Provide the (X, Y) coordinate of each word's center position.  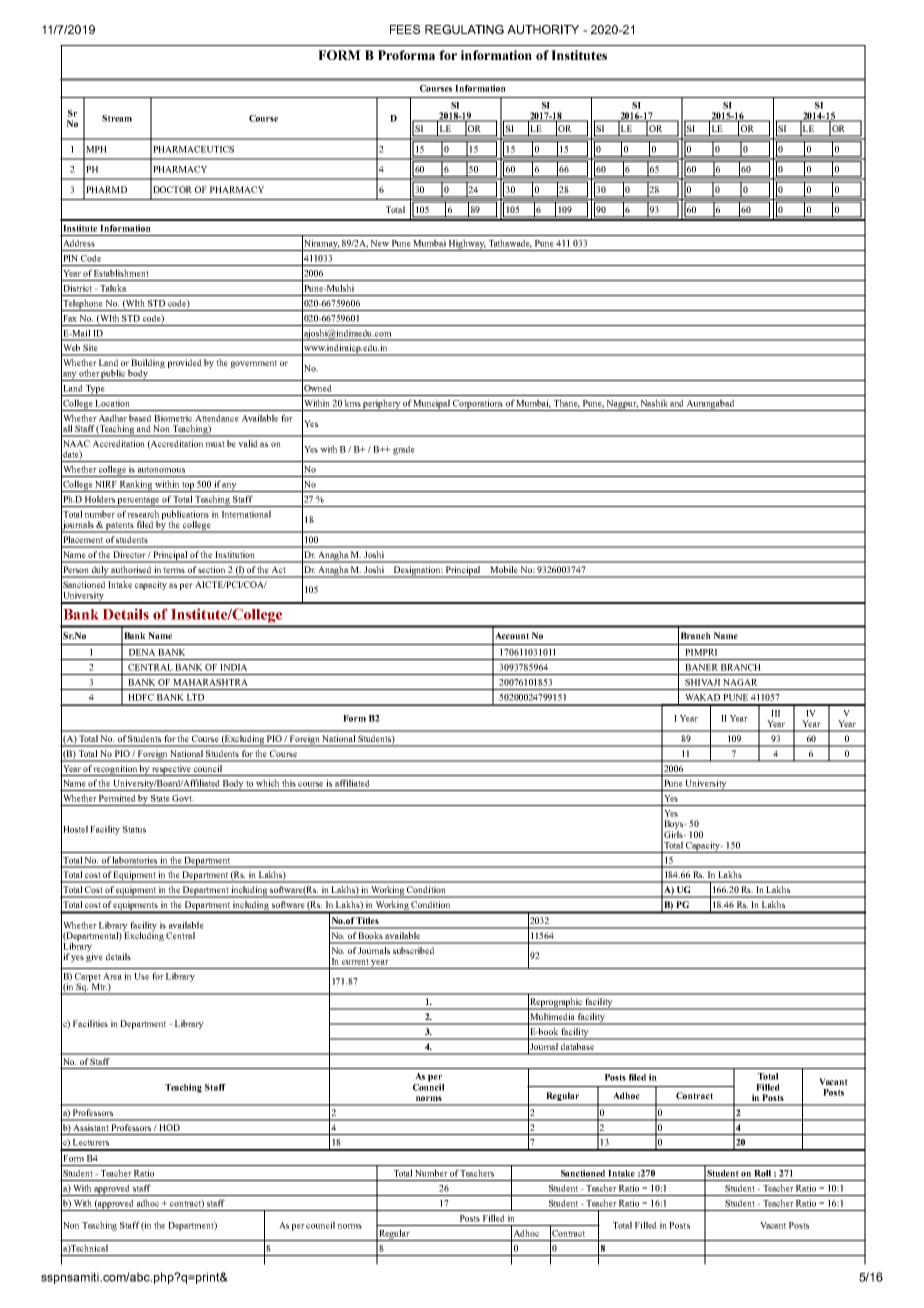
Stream (117, 118)
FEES (405, 29)
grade (404, 450)
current (355, 962)
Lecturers (91, 1142)
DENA (142, 652)
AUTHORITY (543, 29)
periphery (382, 405)
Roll (762, 1173)
